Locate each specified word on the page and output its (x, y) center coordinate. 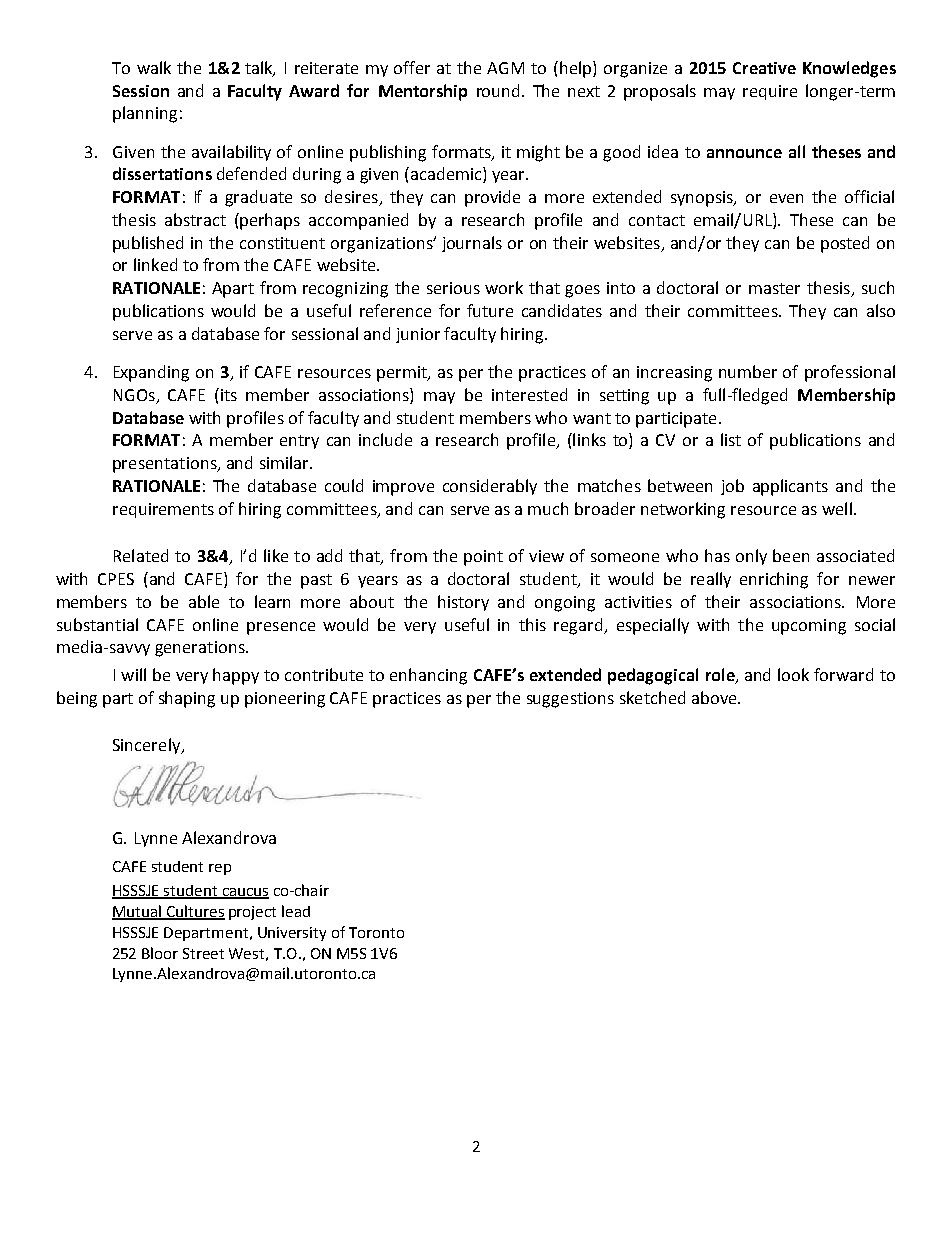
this (532, 624)
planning (145, 114)
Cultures (195, 912)
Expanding (151, 373)
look (793, 674)
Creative (764, 68)
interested (529, 394)
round (498, 90)
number (748, 371)
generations (201, 649)
